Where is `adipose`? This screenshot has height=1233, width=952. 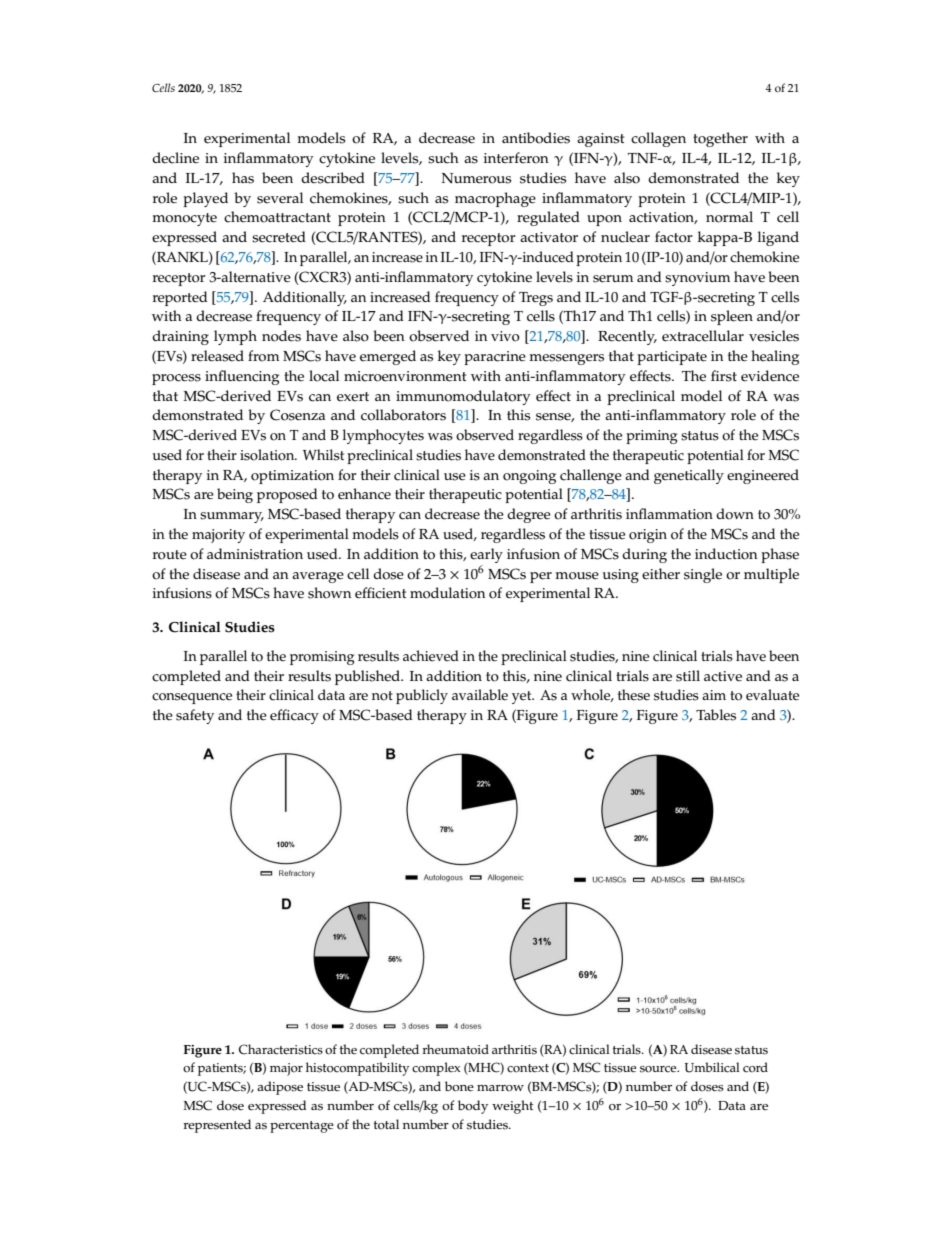 adipose is located at coordinates (280, 1088).
